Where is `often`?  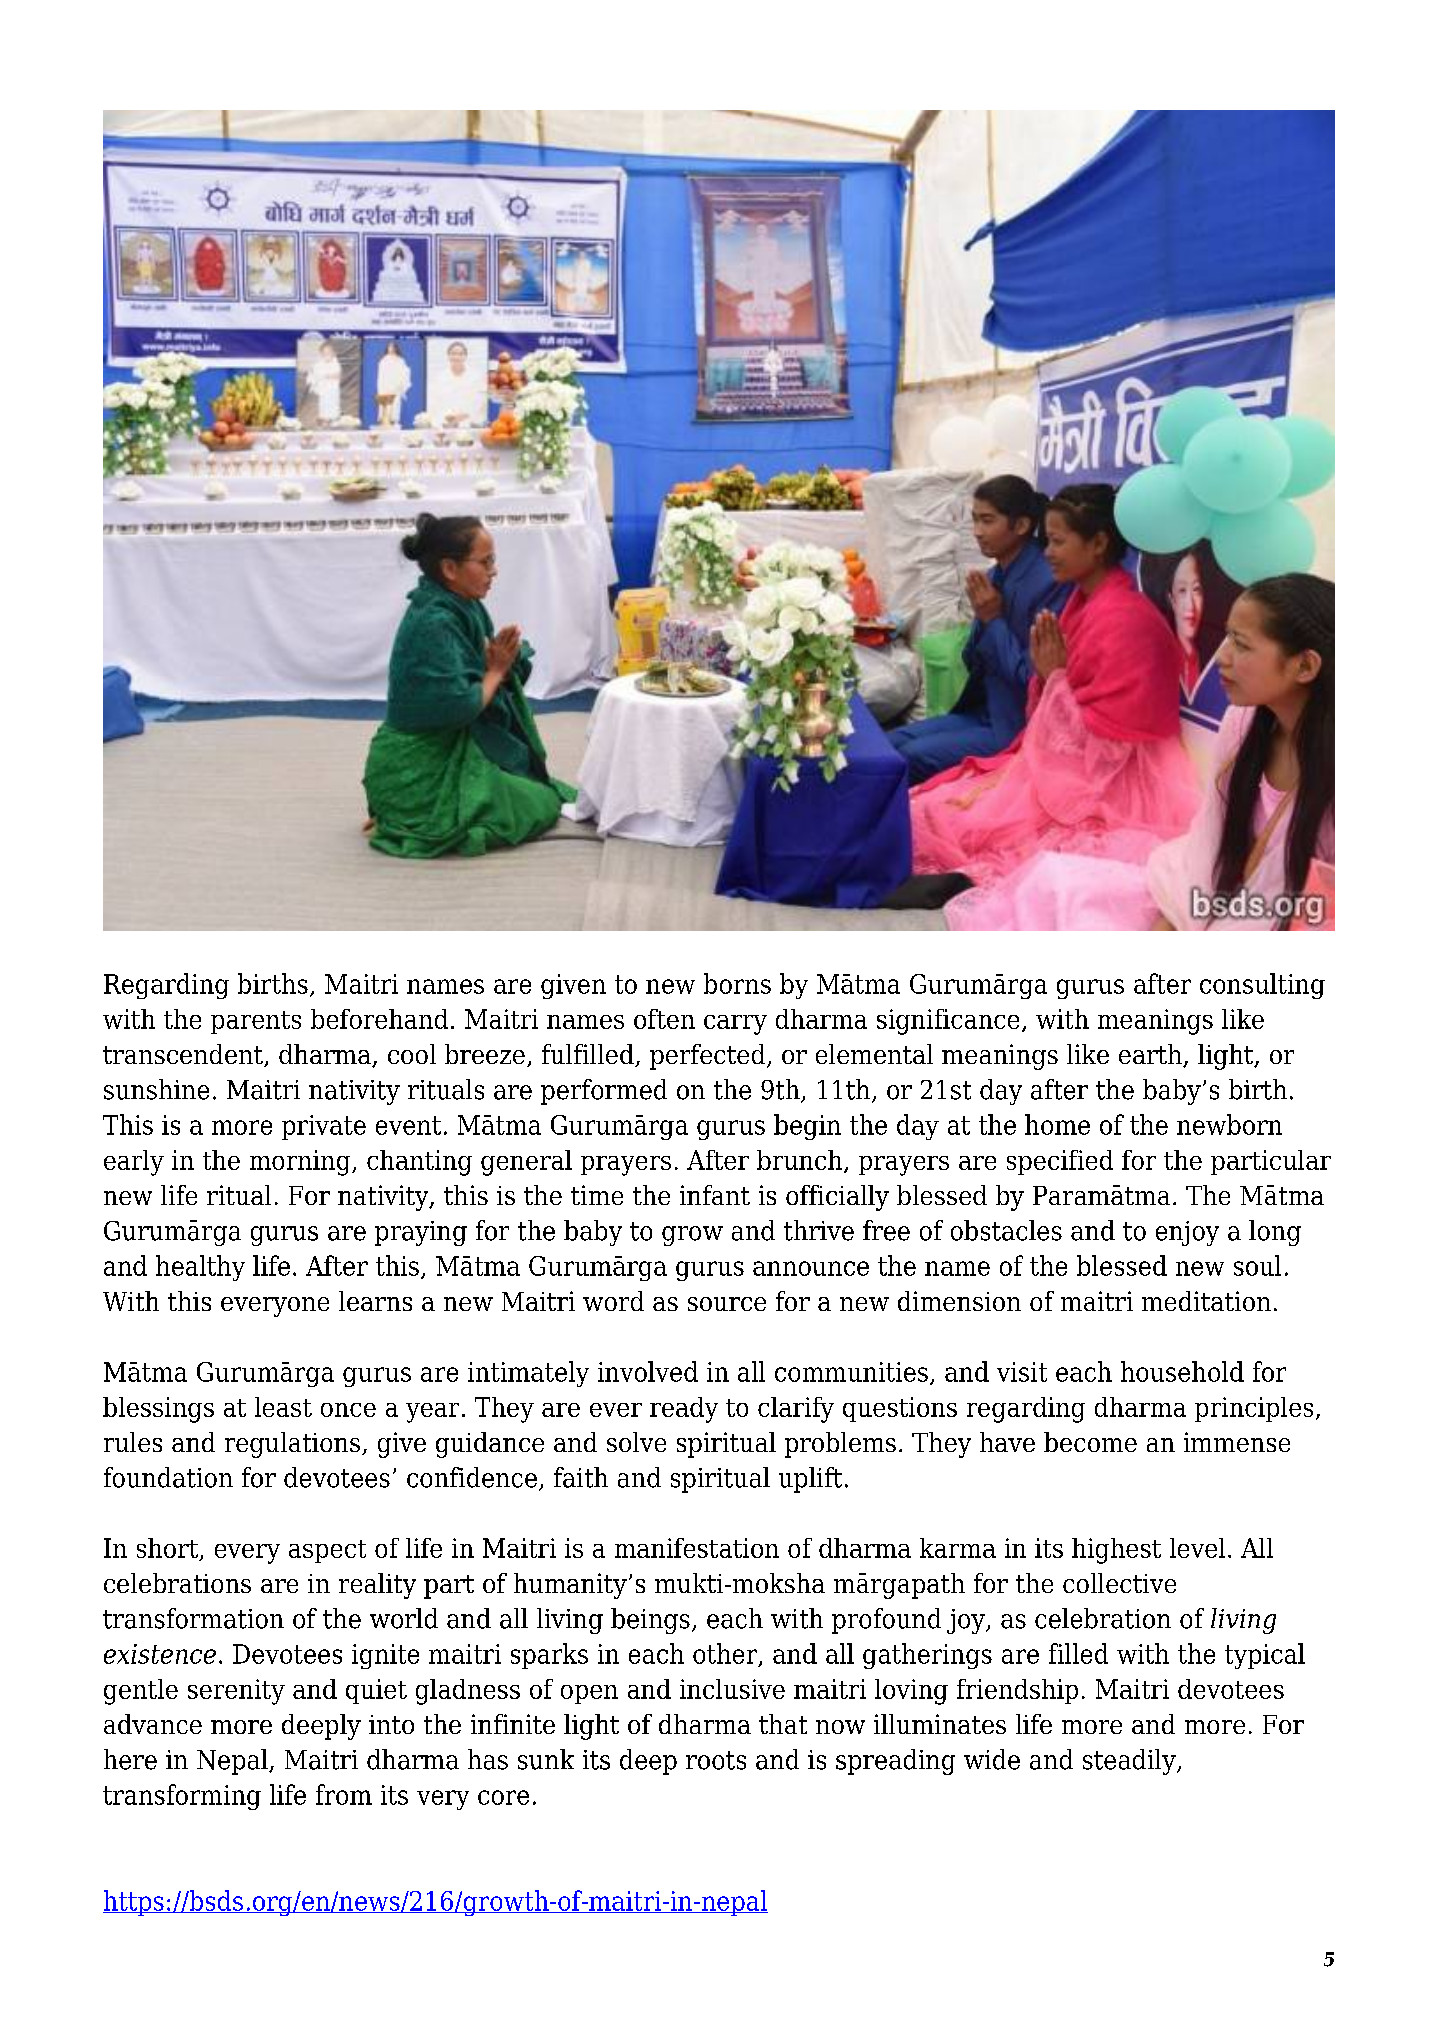
often is located at coordinates (664, 1019).
